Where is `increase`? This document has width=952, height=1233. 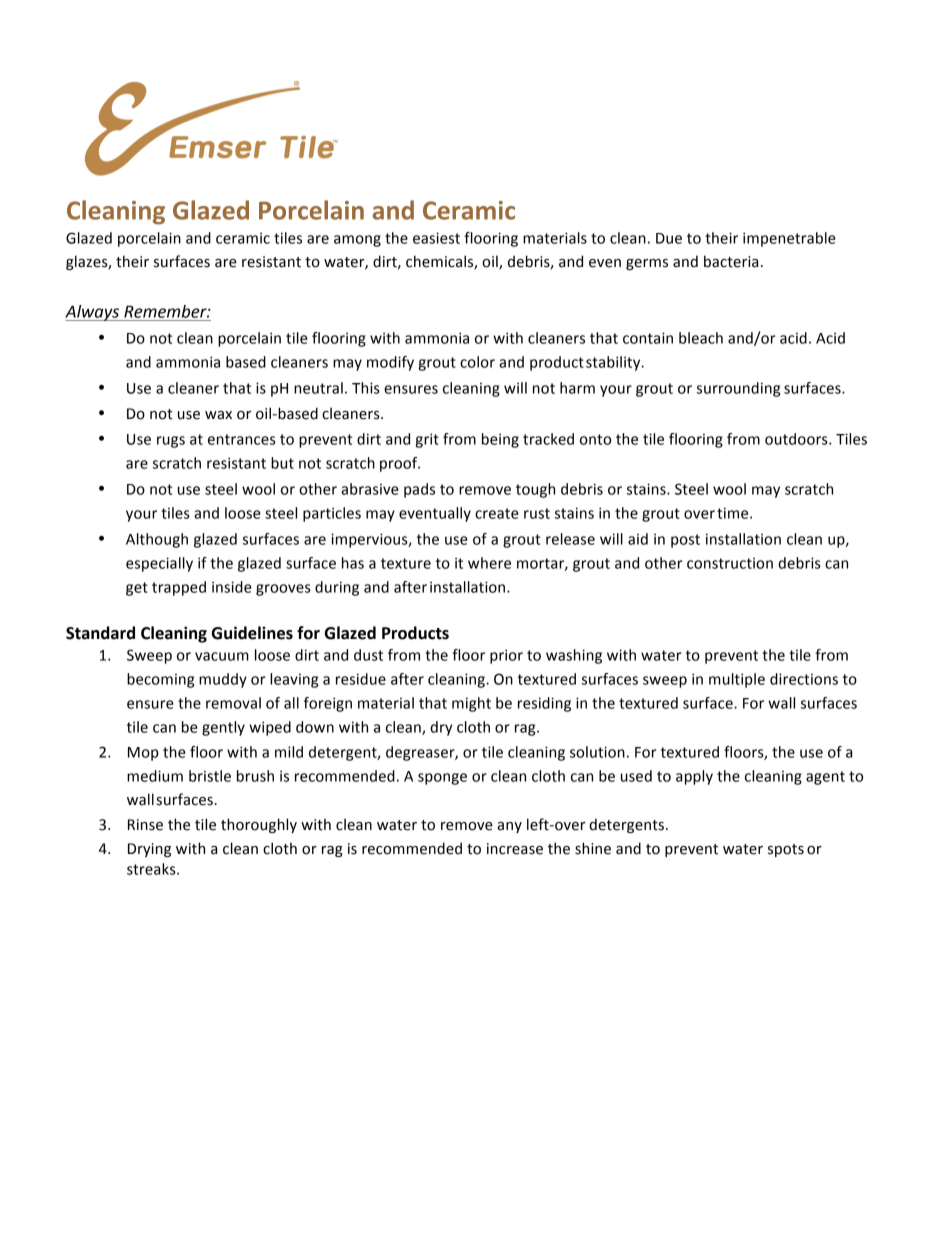
increase is located at coordinates (515, 849).
